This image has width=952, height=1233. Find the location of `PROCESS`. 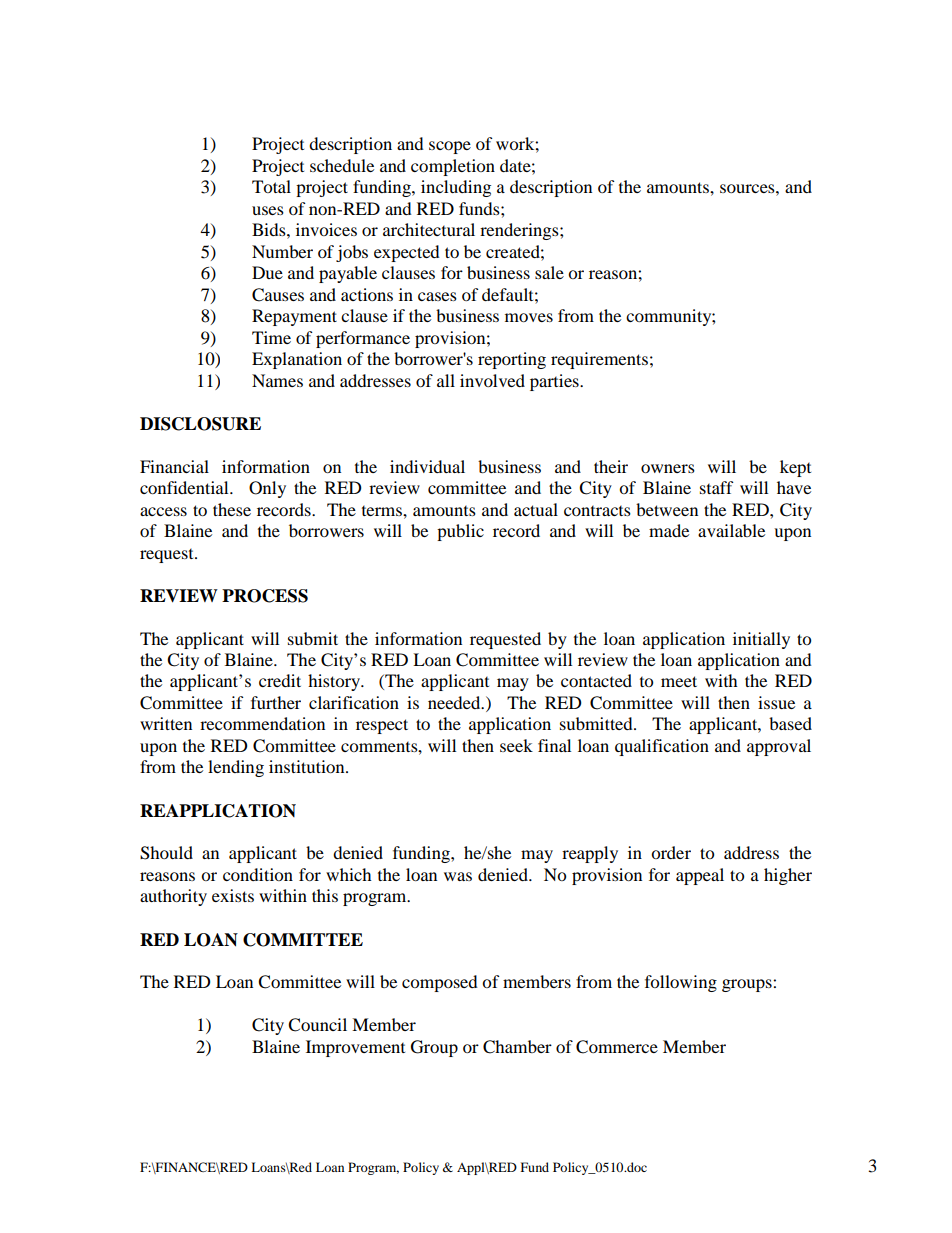

PROCESS is located at coordinates (265, 596).
